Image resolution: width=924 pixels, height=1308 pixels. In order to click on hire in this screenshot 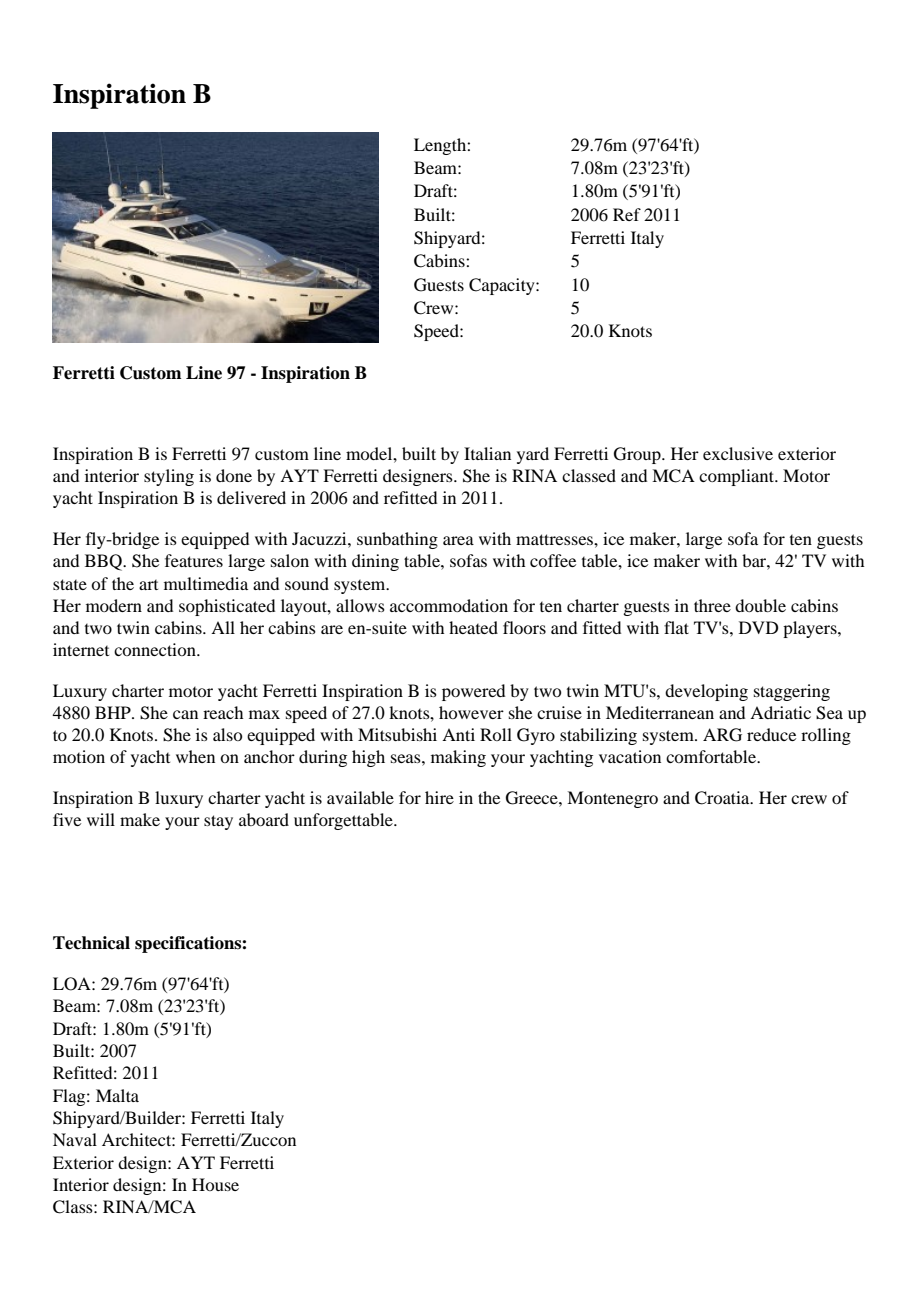, I will do `click(439, 797)`.
